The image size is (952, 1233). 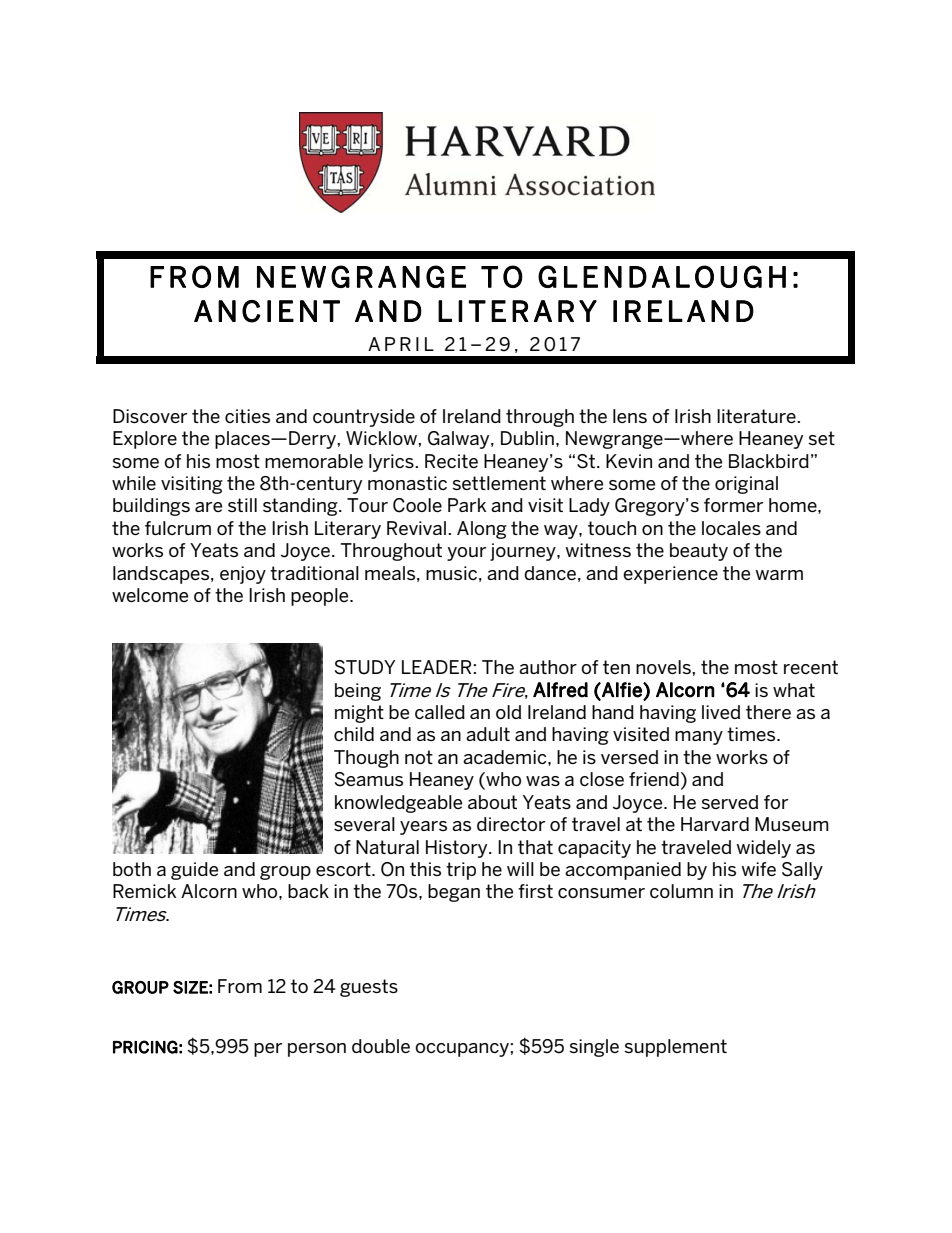 What do you see at coordinates (436, 667) in the screenshot?
I see `LEADER` at bounding box center [436, 667].
